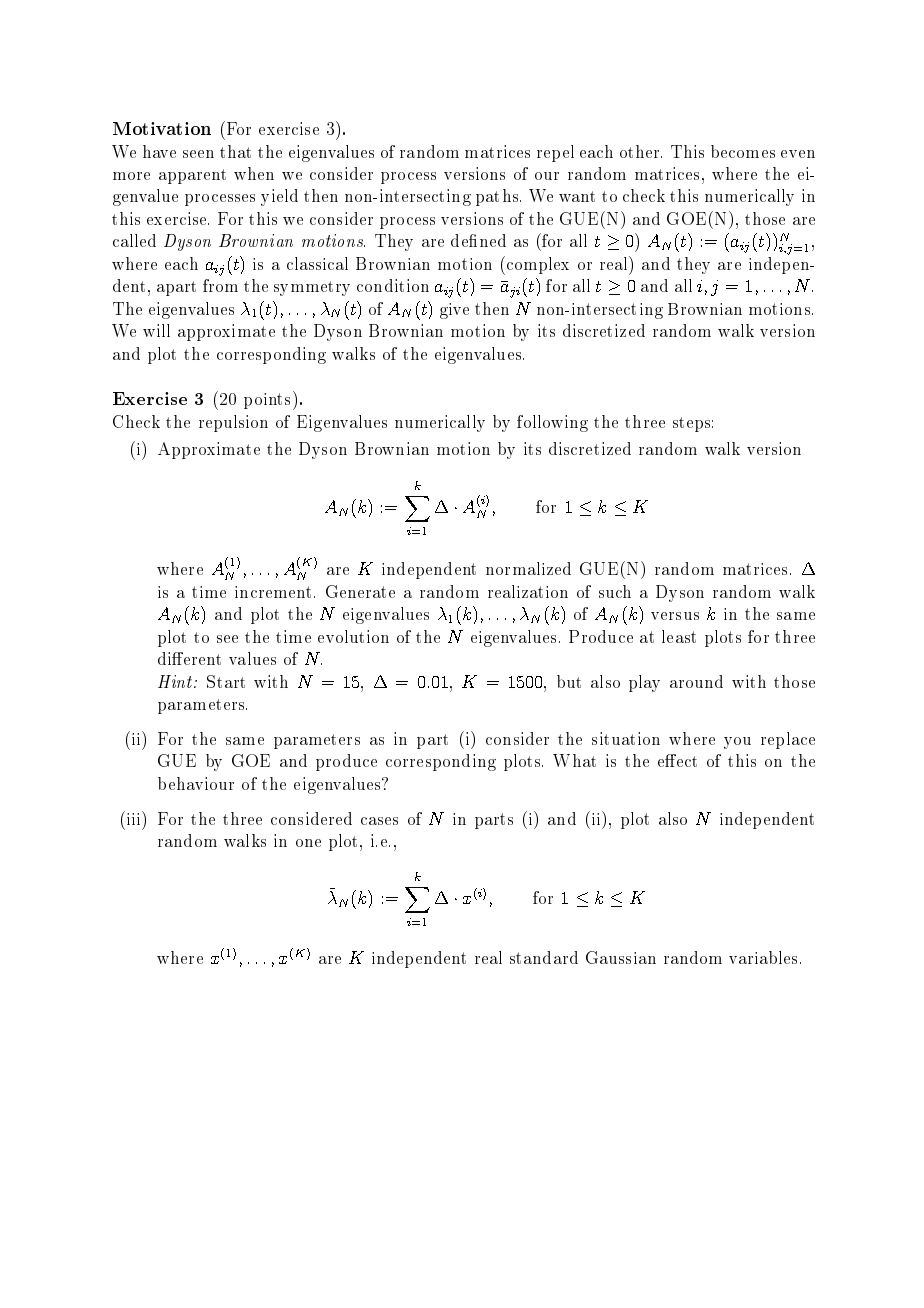 The width and height of the screenshot is (924, 1308). What do you see at coordinates (528, 568) in the screenshot?
I see `normalized` at bounding box center [528, 568].
